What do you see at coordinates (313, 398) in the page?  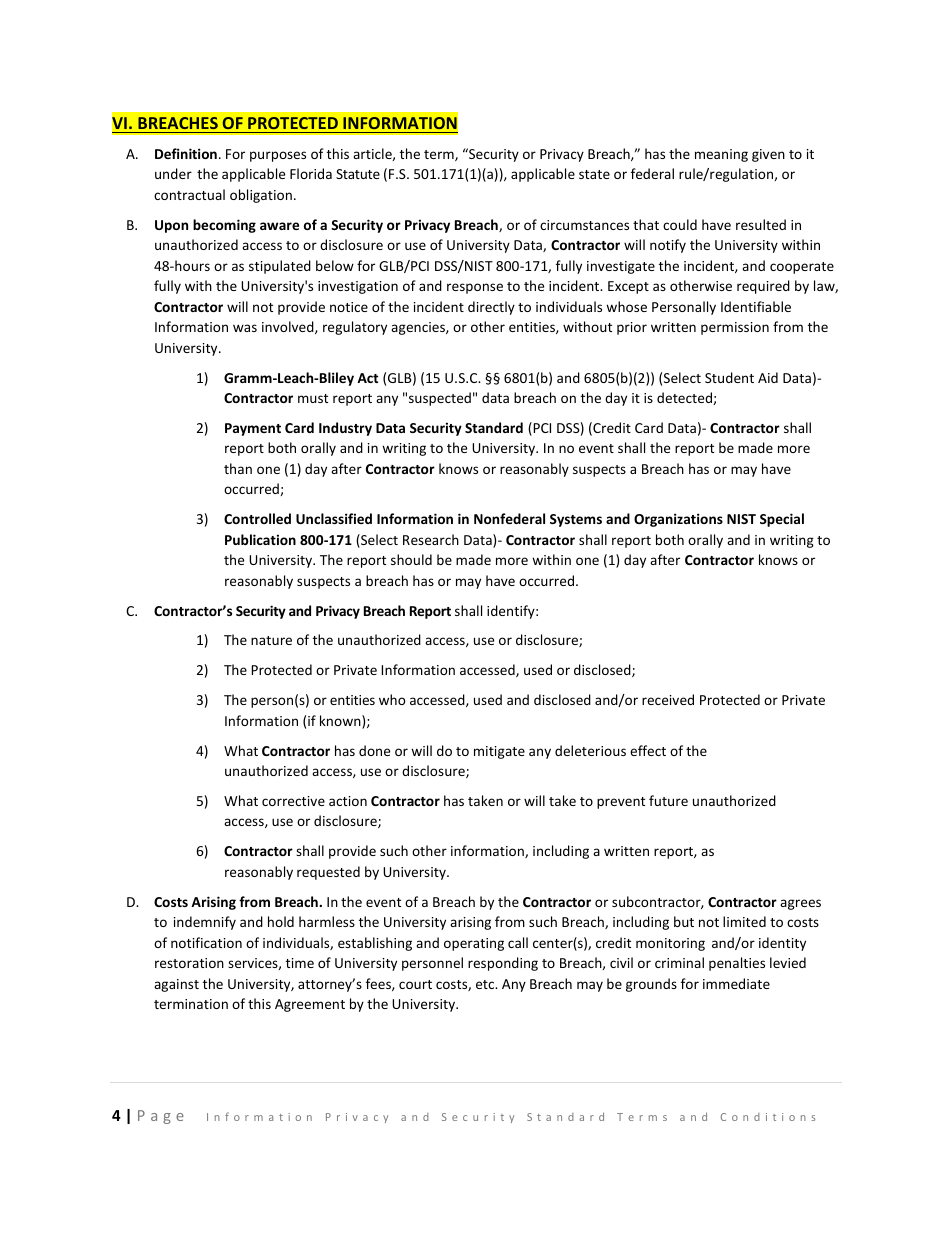 I see `must` at bounding box center [313, 398].
